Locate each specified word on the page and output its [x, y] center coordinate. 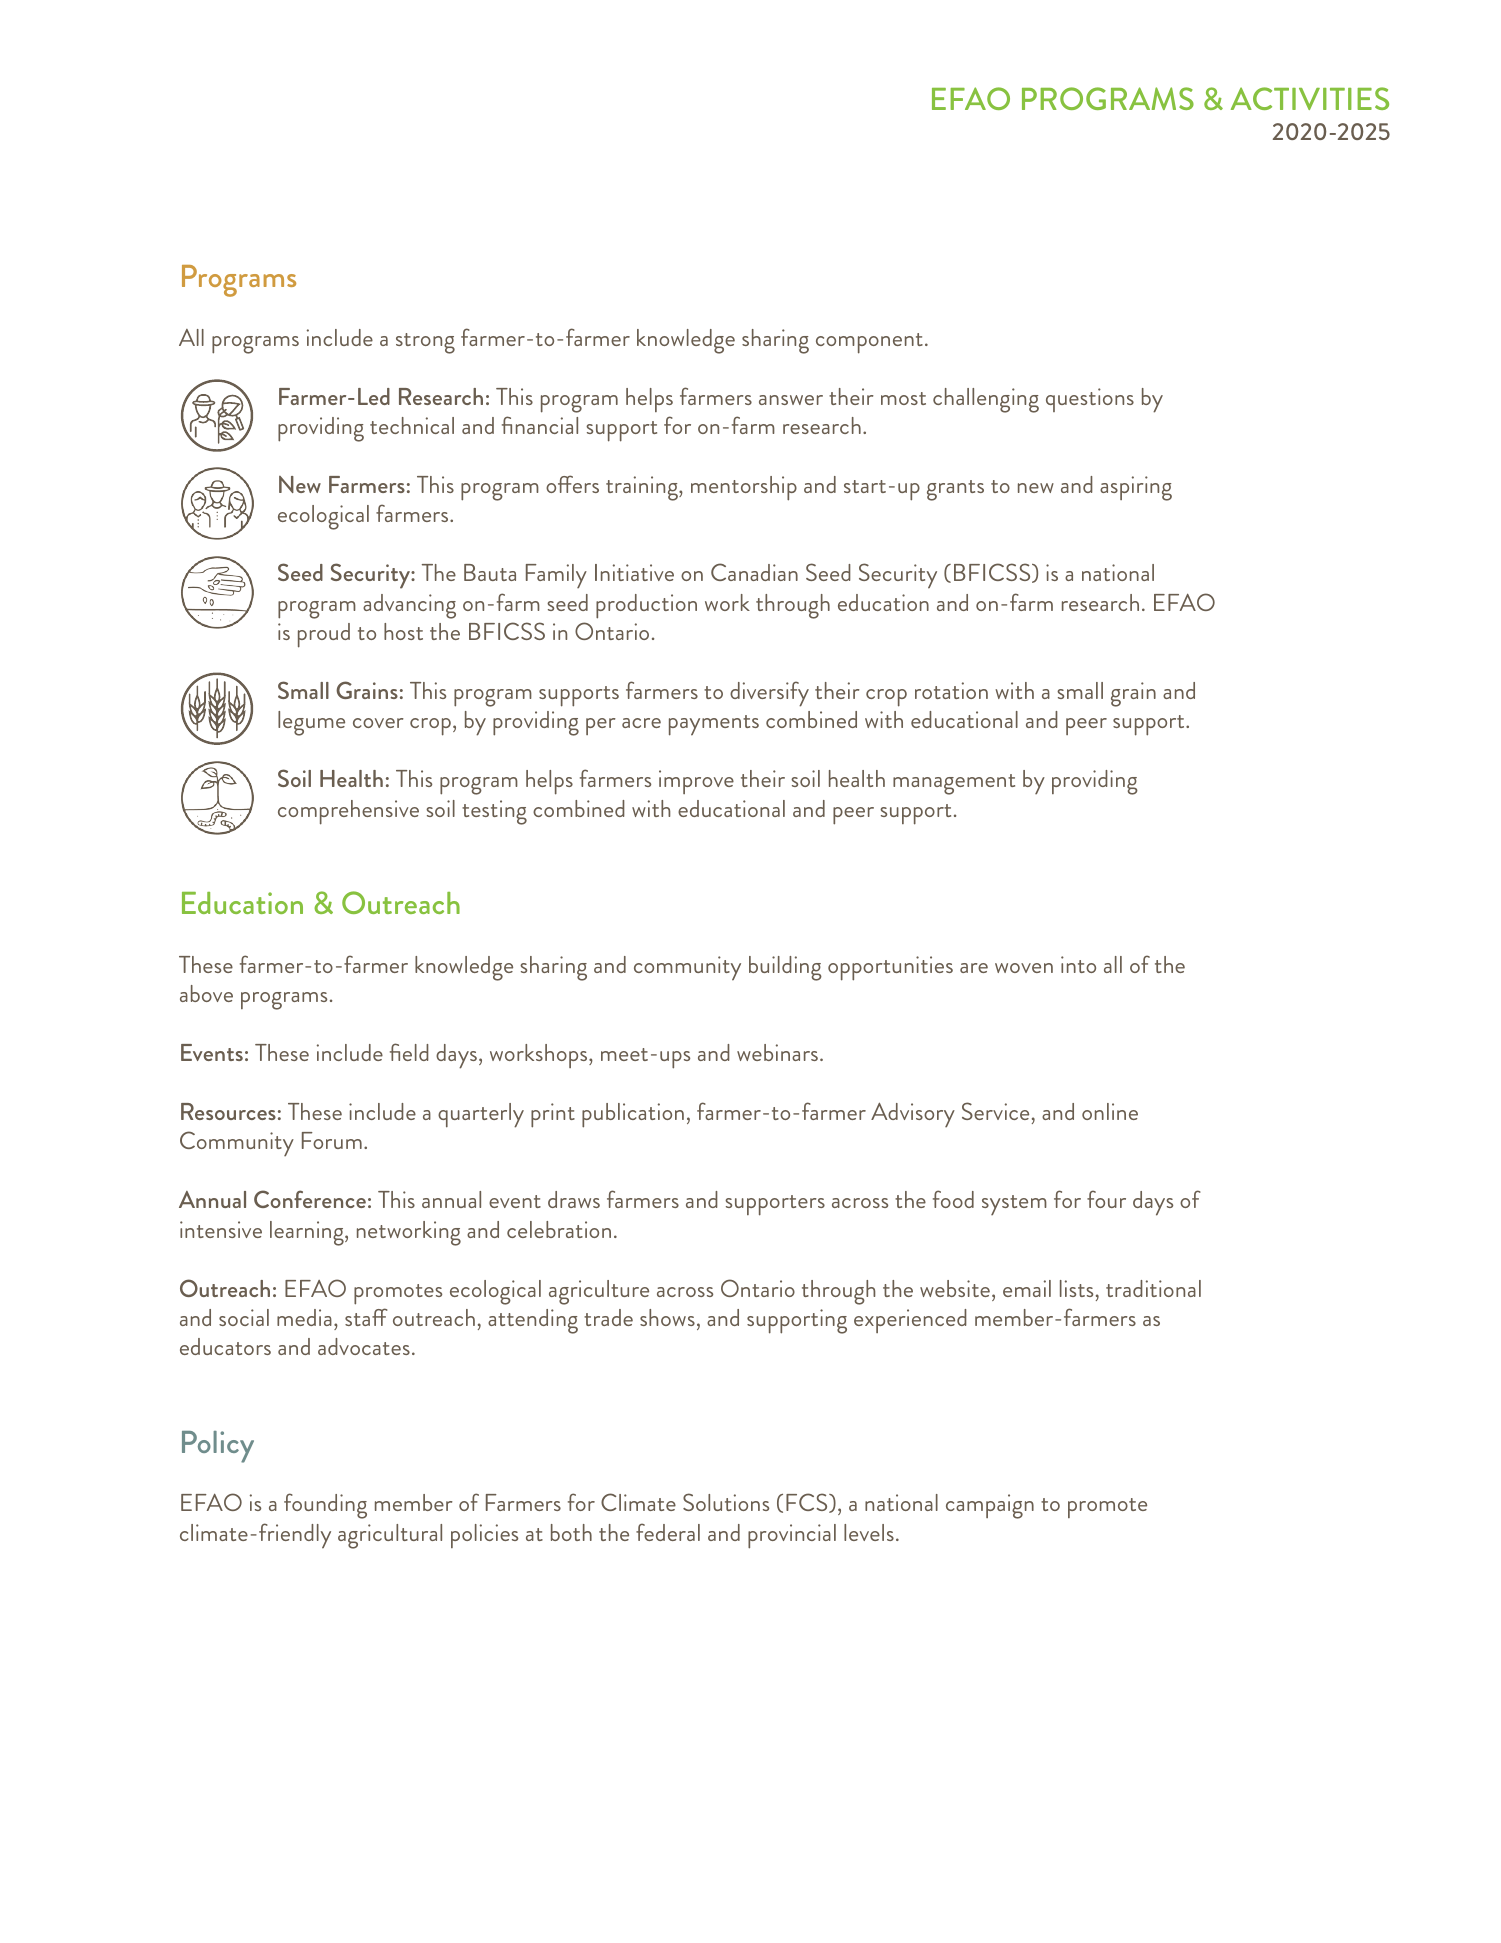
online [1110, 1111]
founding [325, 1506]
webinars [779, 1052]
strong [425, 343]
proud [324, 635]
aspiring [1136, 488]
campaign [990, 1506]
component [869, 343]
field [409, 1052]
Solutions [726, 1502]
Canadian [754, 572]
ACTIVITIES [1310, 98]
